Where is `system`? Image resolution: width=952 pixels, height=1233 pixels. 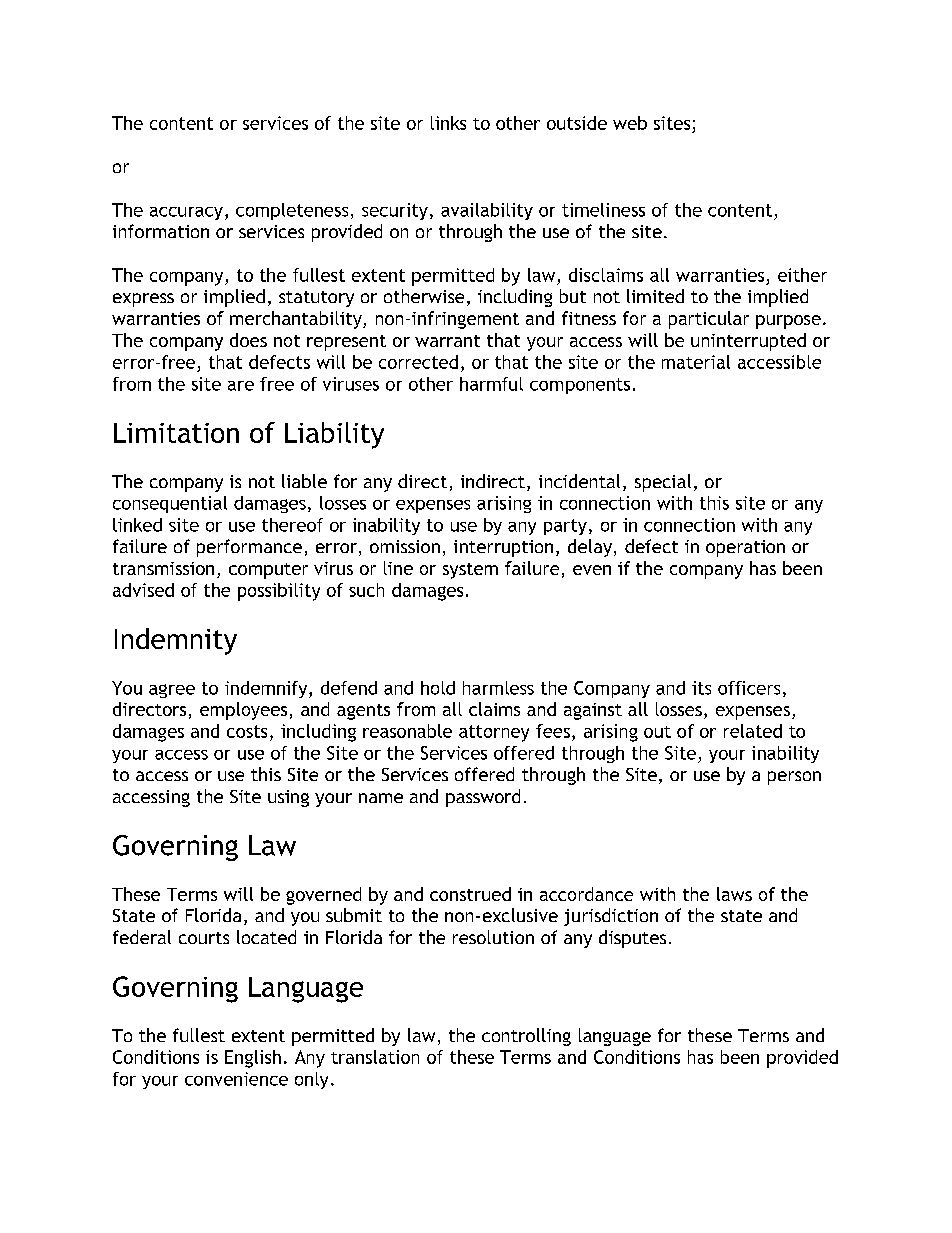
system is located at coordinates (470, 571).
